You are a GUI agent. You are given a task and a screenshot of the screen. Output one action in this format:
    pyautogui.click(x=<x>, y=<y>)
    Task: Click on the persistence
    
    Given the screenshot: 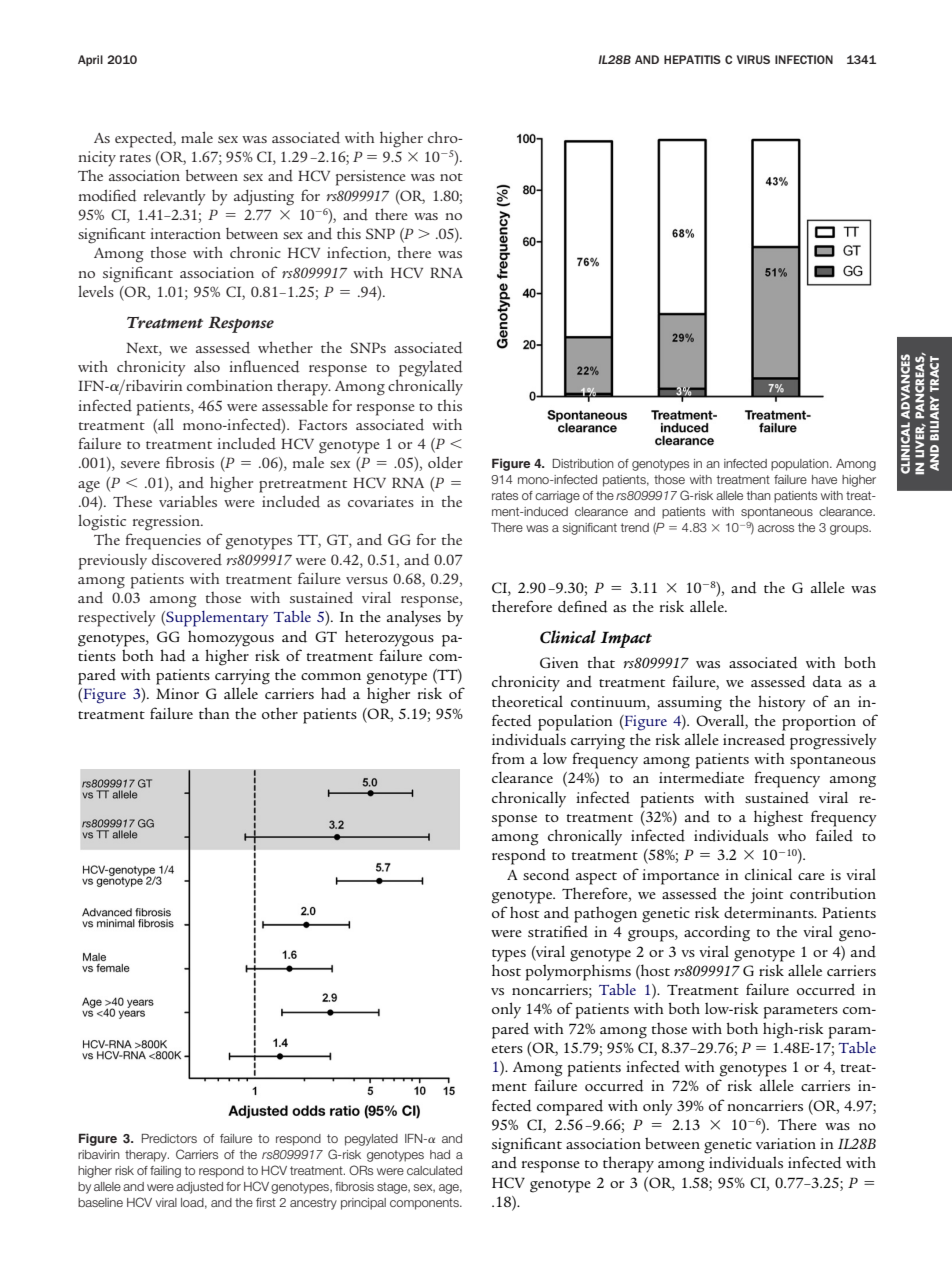 What is the action you would take?
    pyautogui.click(x=371, y=178)
